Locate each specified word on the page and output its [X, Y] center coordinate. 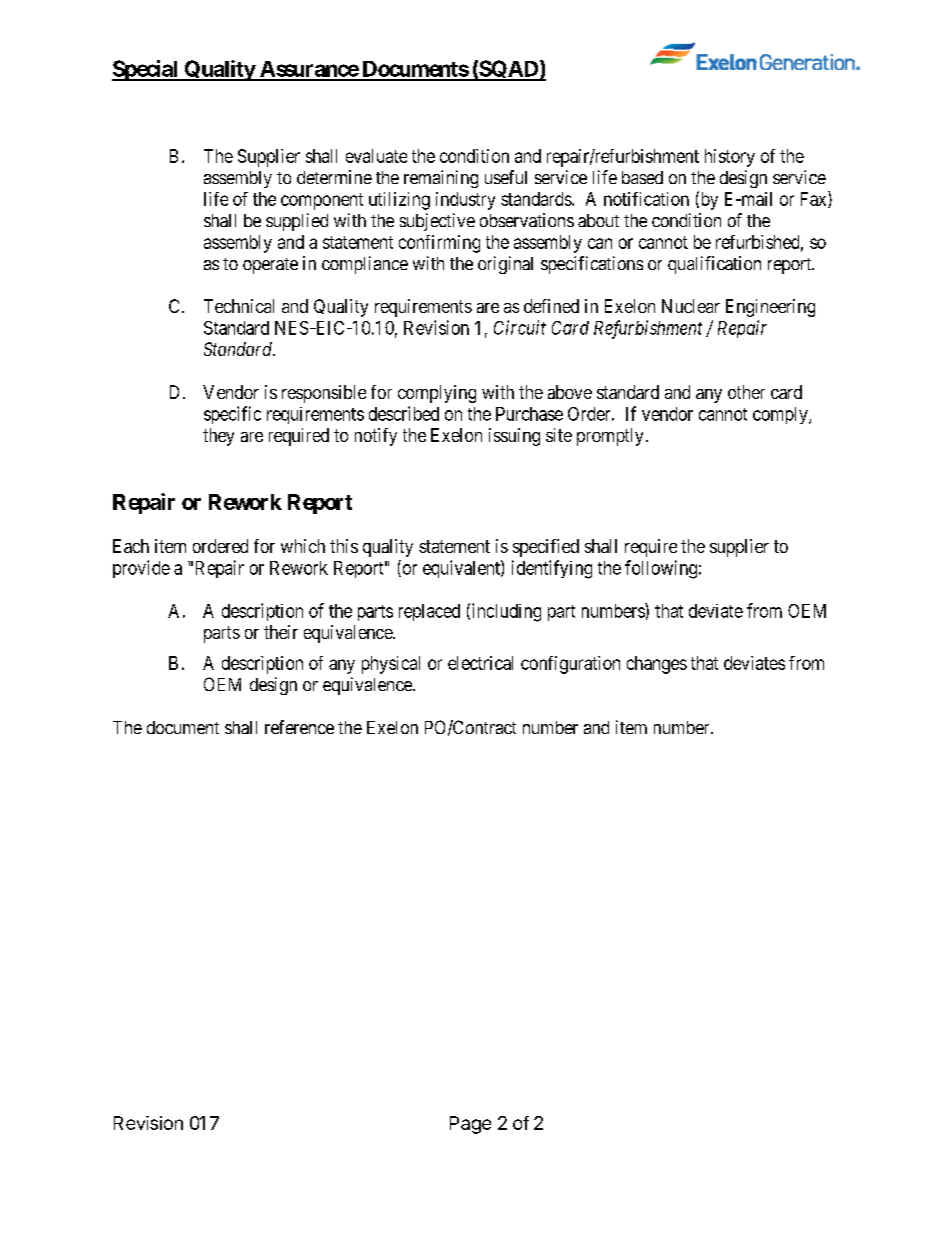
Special [146, 70]
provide [141, 569]
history [730, 158]
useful [506, 177]
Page [470, 1125]
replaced [429, 612]
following [661, 569]
